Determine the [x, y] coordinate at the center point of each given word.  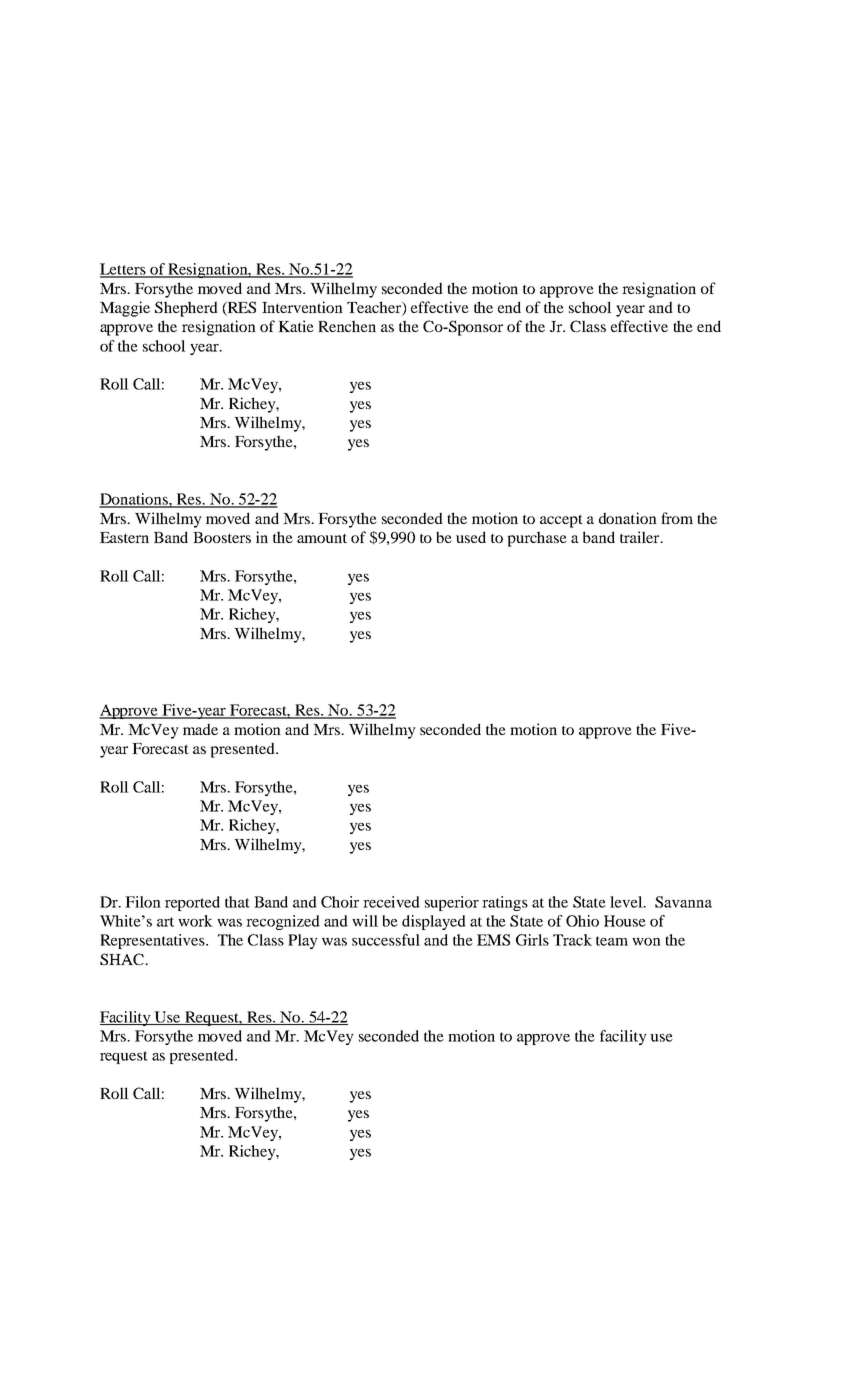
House [625, 921]
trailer [641, 537]
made [200, 729]
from [677, 518]
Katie [296, 326]
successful [386, 940]
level [627, 902]
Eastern [124, 537]
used [471, 537]
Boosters [222, 537]
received [391, 902]
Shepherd [186, 309]
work [195, 921]
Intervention [302, 307]
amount [322, 538]
